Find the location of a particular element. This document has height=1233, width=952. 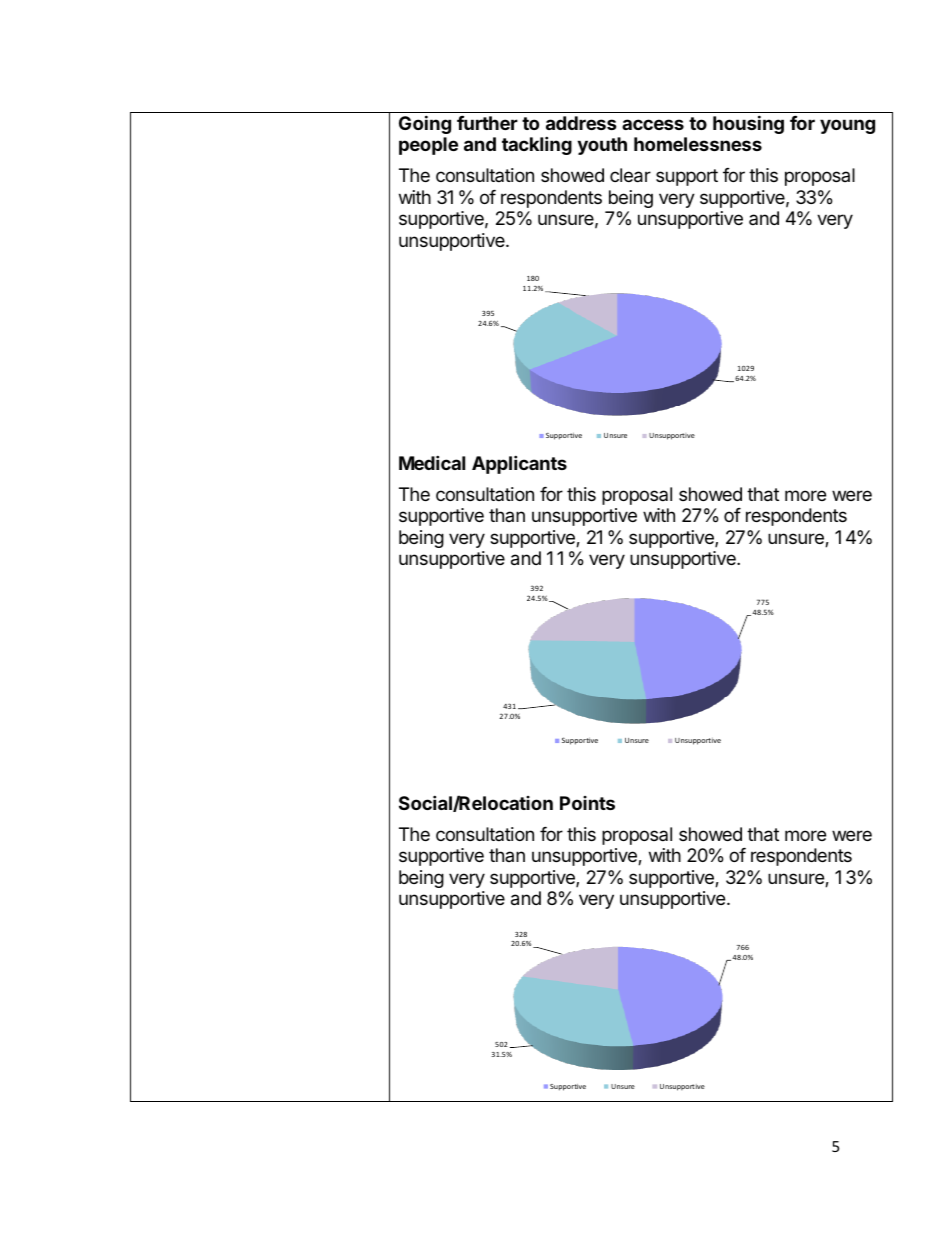

Applicants is located at coordinates (519, 464).
